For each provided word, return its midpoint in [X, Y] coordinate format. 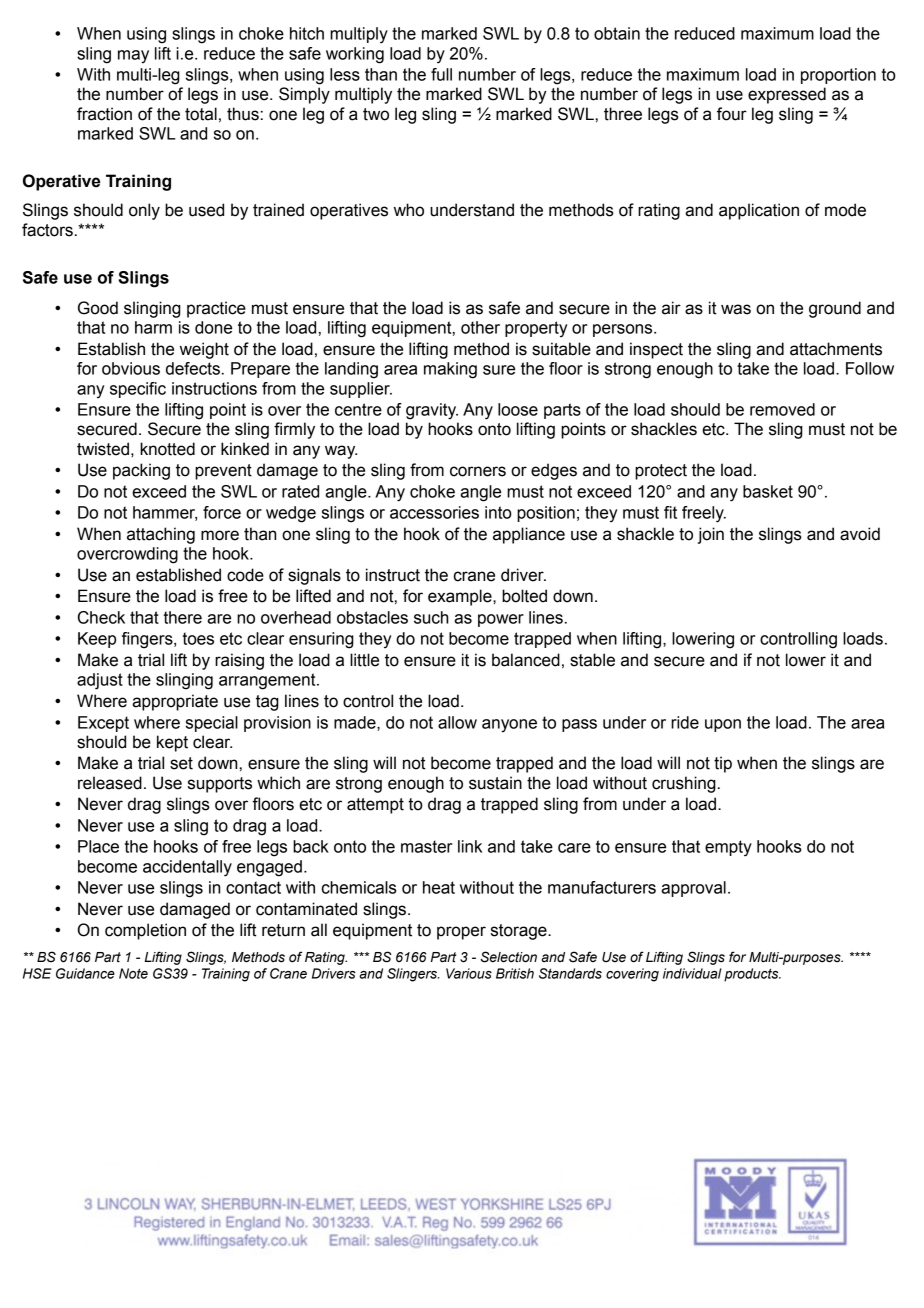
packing [141, 471]
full [441, 74]
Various [469, 973]
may [133, 57]
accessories [434, 512]
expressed [787, 95]
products [752, 975]
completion [145, 931]
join [711, 535]
